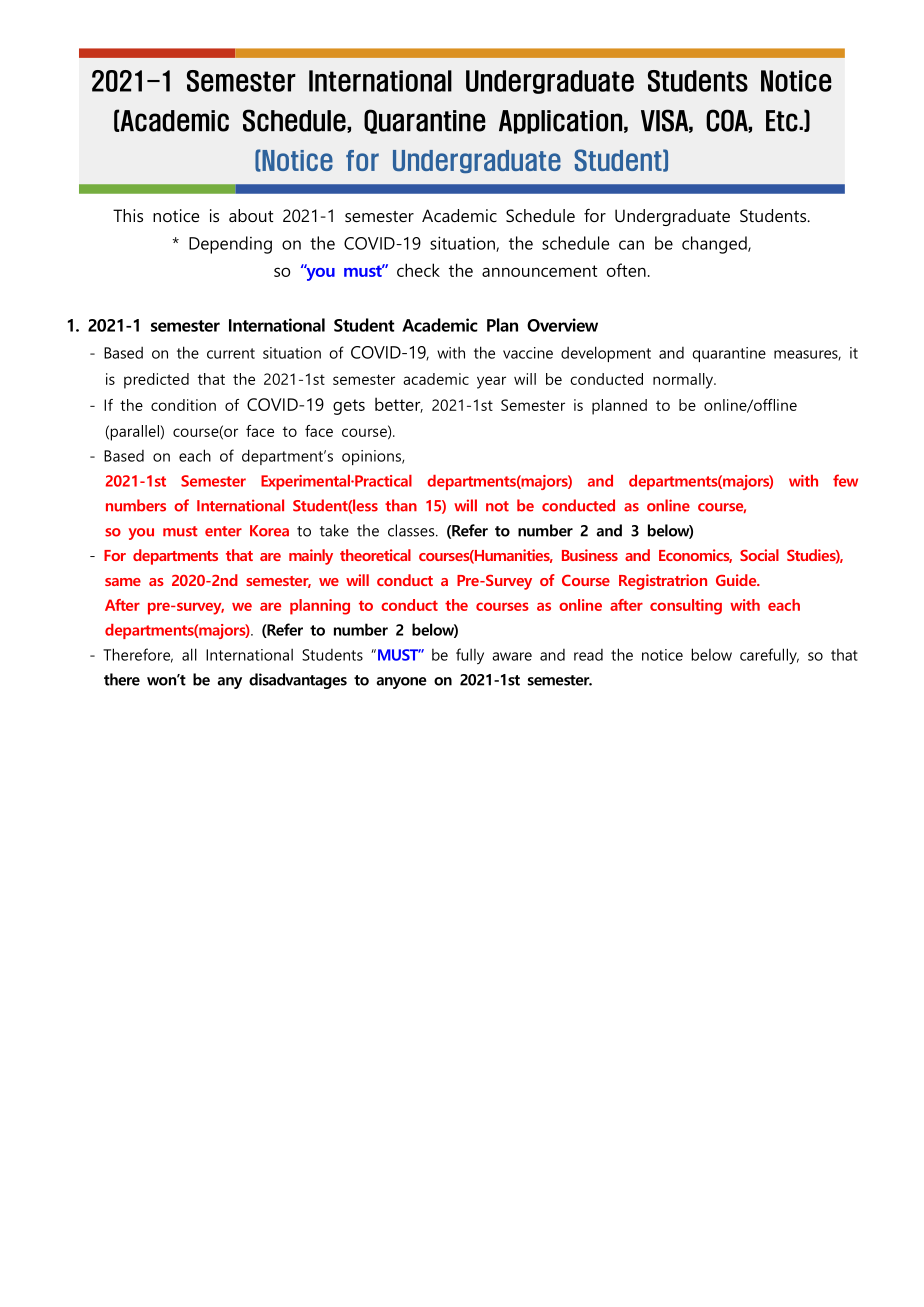 The width and height of the document is (924, 1307). I want to click on aware, so click(512, 656).
